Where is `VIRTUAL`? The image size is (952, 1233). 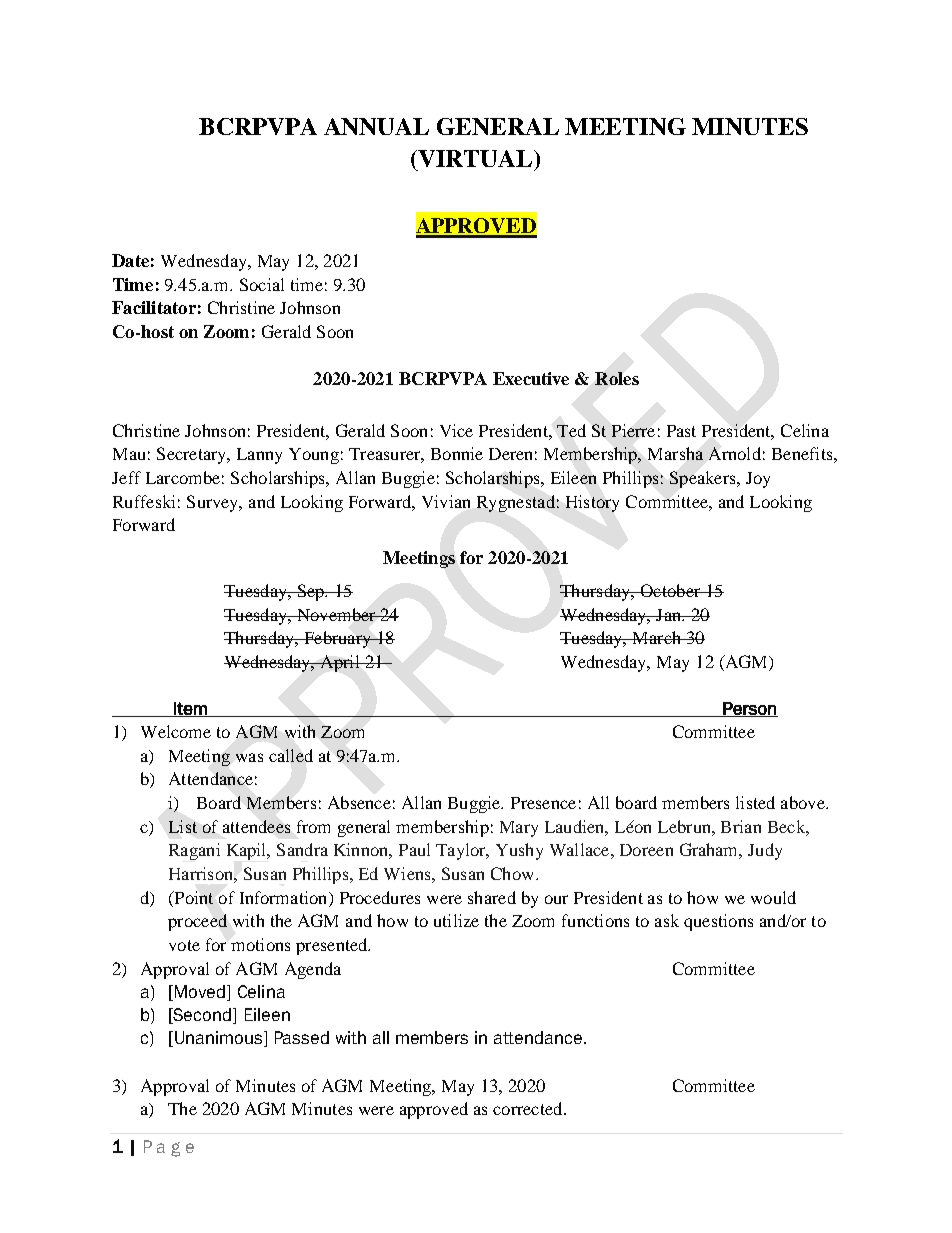 VIRTUAL is located at coordinates (476, 158).
